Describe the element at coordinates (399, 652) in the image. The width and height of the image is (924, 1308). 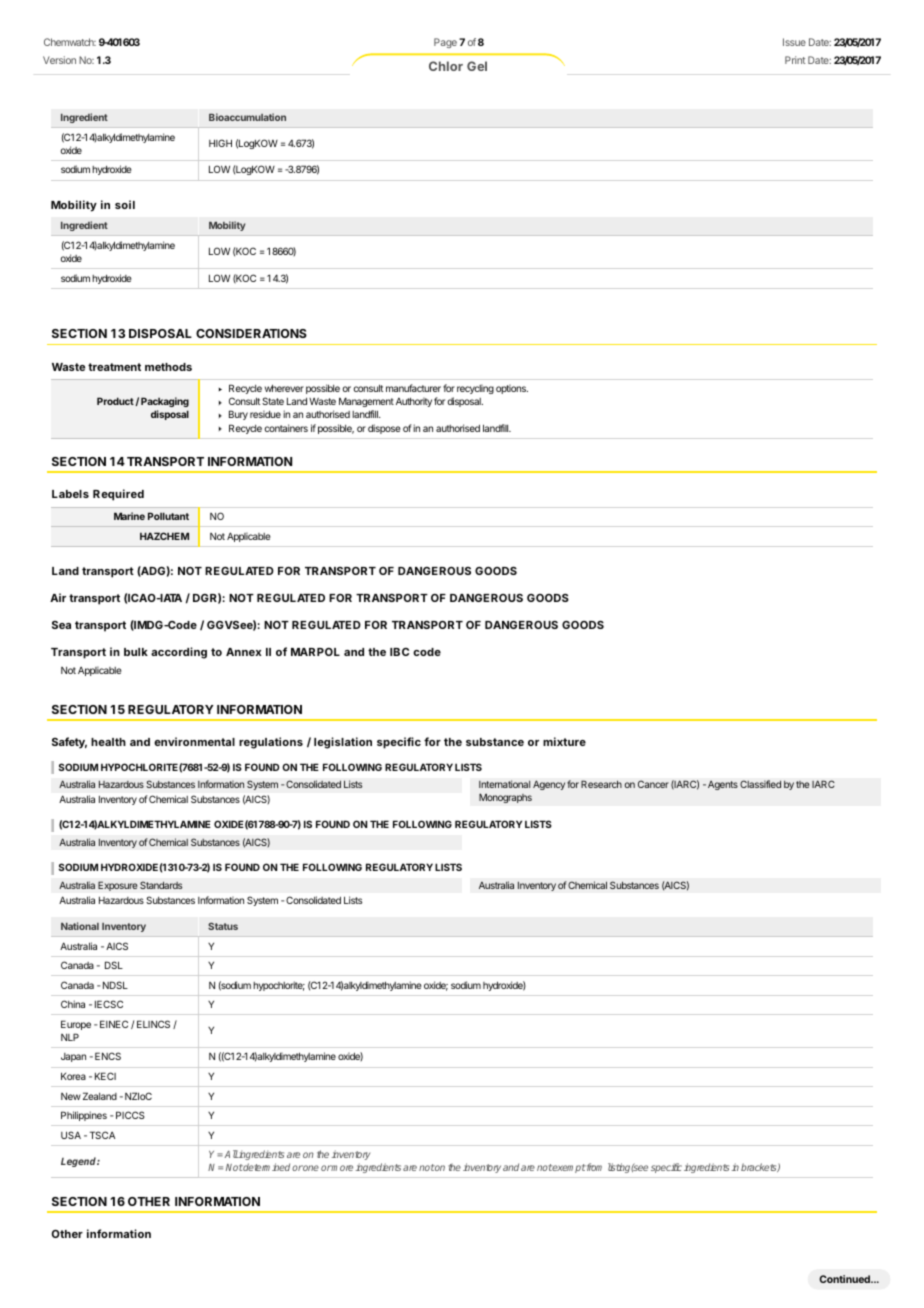
I see `IBC` at that location.
